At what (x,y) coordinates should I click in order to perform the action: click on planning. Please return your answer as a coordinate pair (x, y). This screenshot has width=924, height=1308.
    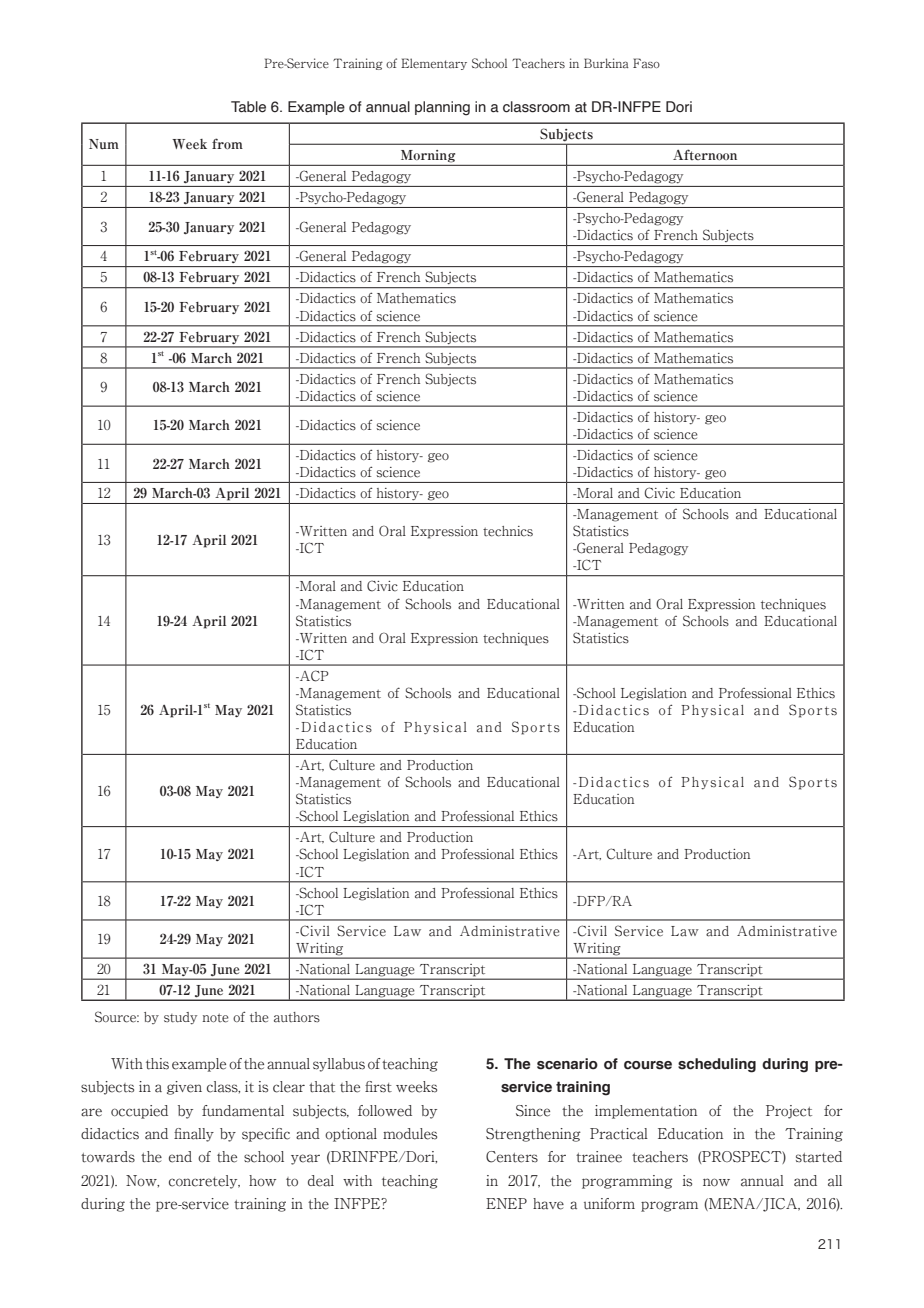
    Looking at the image, I should click on (442, 108).
